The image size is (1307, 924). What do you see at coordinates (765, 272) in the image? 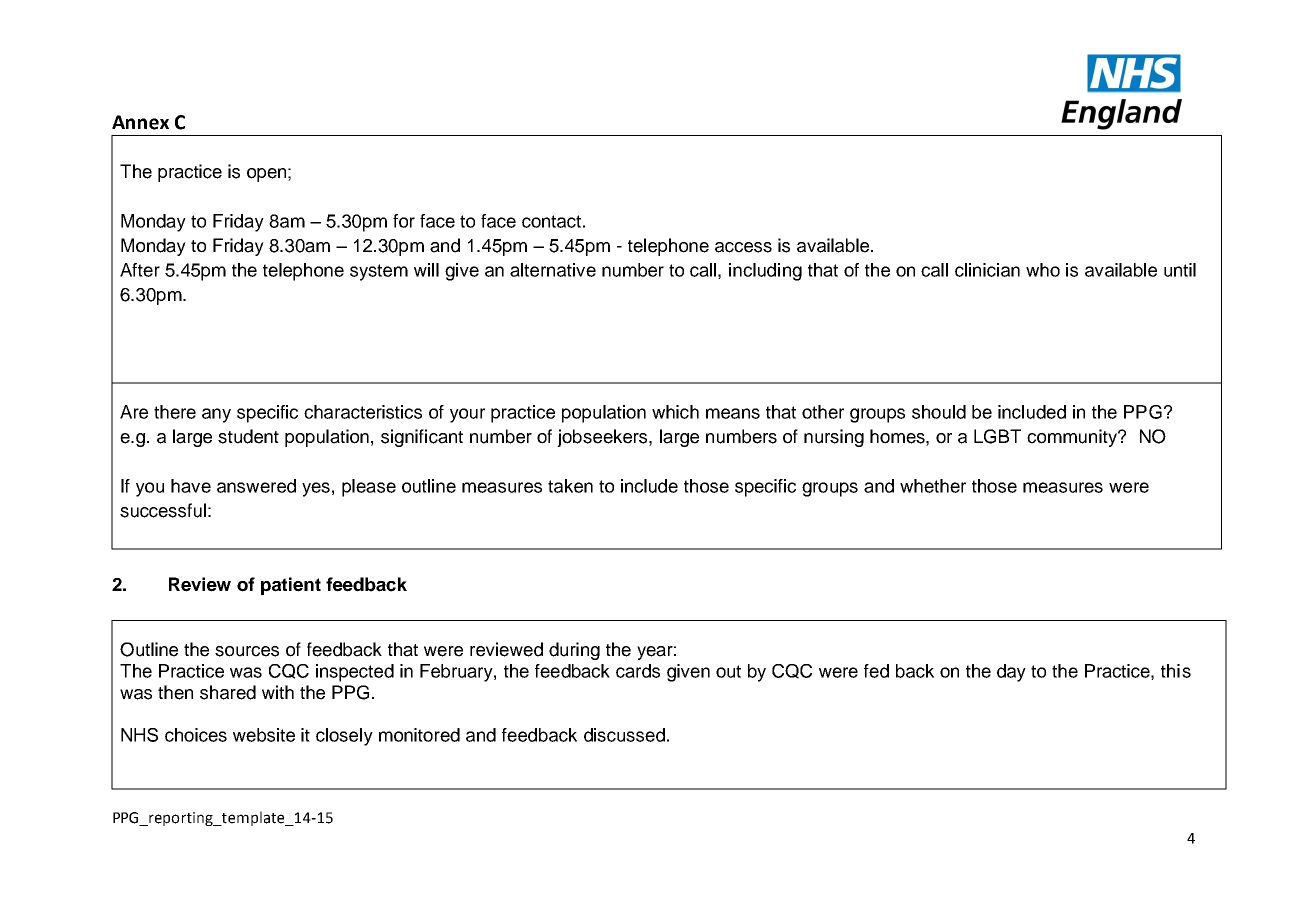
I see `including` at bounding box center [765, 272].
